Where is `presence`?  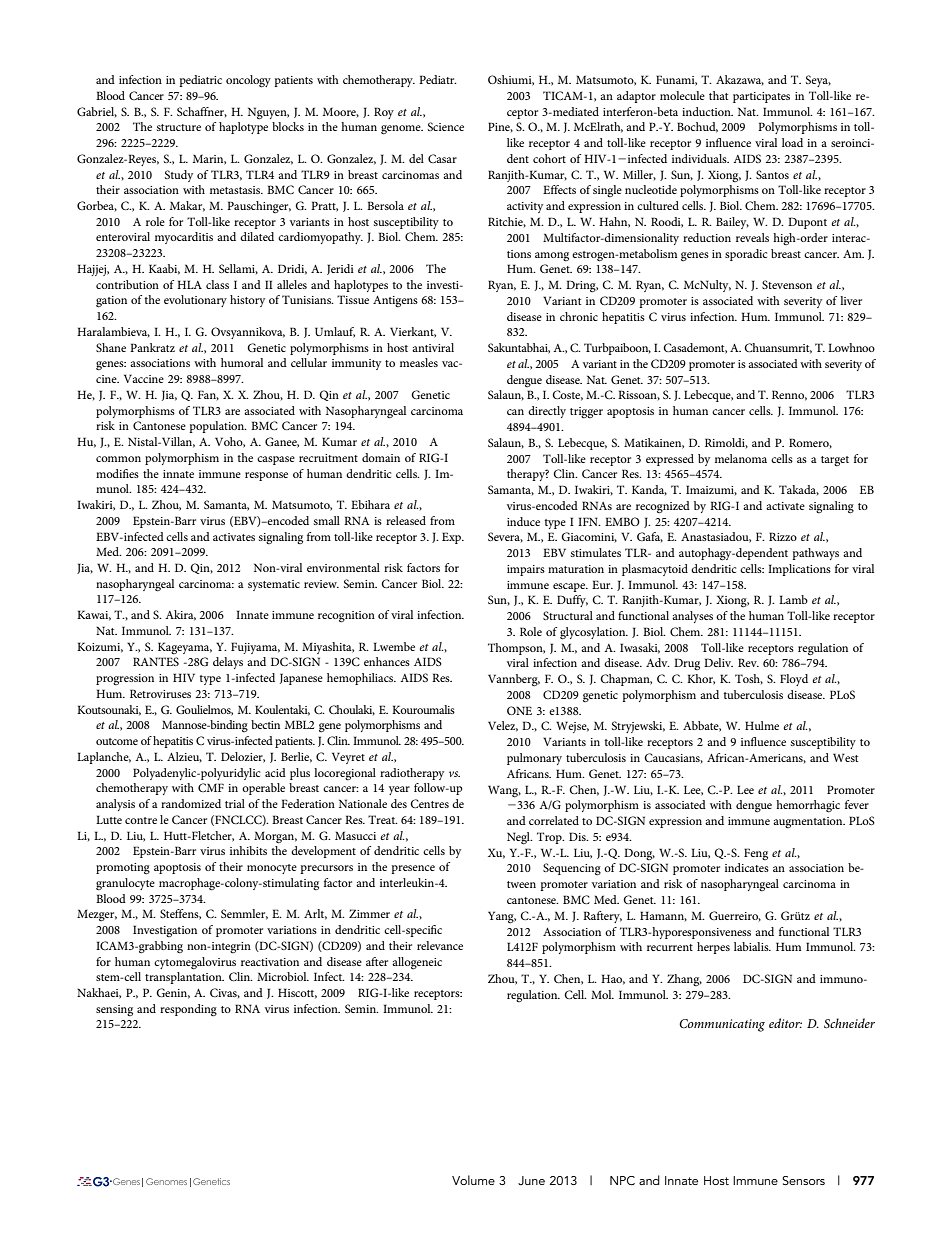 presence is located at coordinates (413, 869).
